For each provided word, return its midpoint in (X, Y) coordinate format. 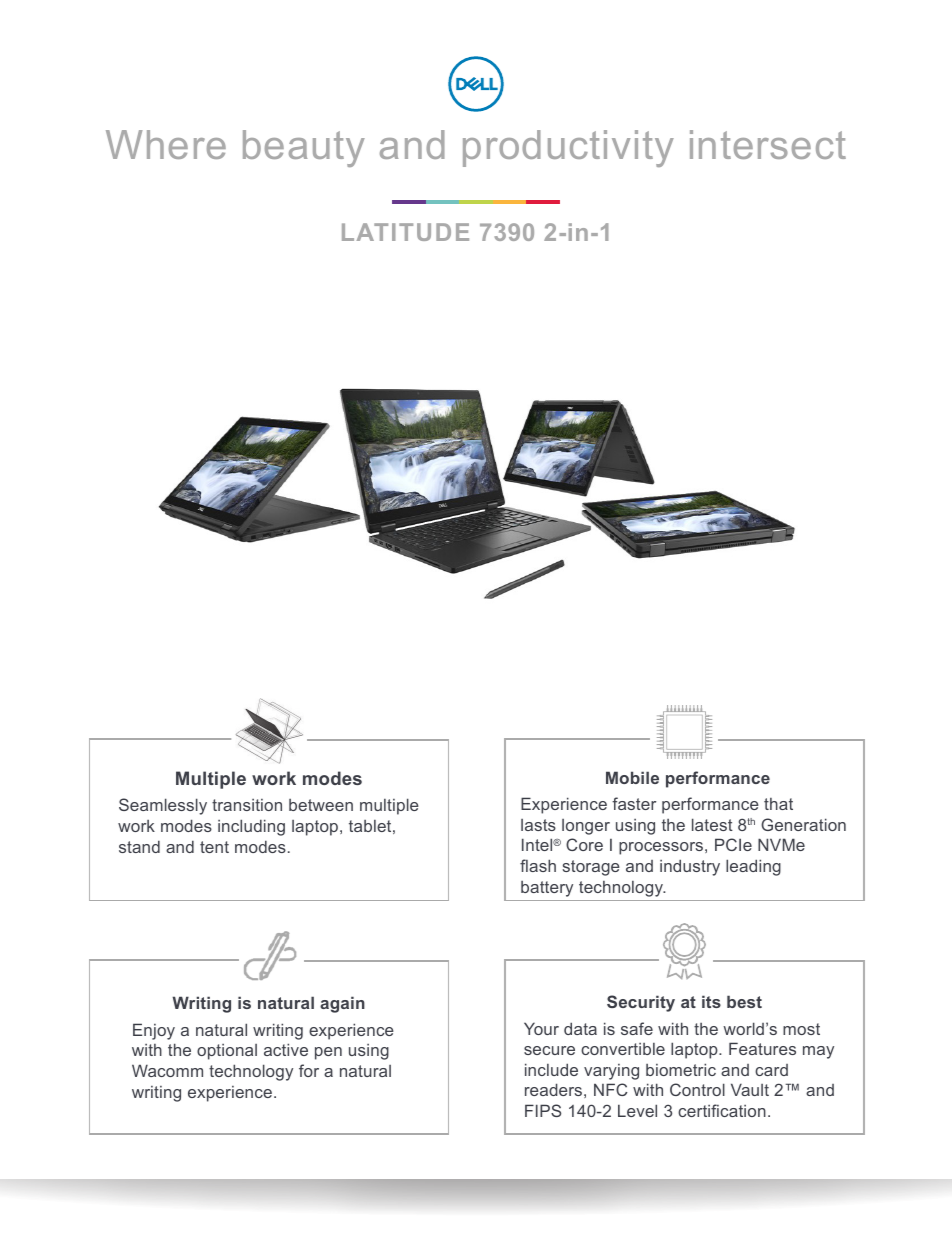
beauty (304, 148)
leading (753, 867)
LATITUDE (405, 232)
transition (247, 805)
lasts (538, 825)
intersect (768, 144)
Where (166, 144)
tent (214, 847)
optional (227, 1052)
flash (538, 865)
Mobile (632, 777)
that (778, 804)
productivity (568, 148)
